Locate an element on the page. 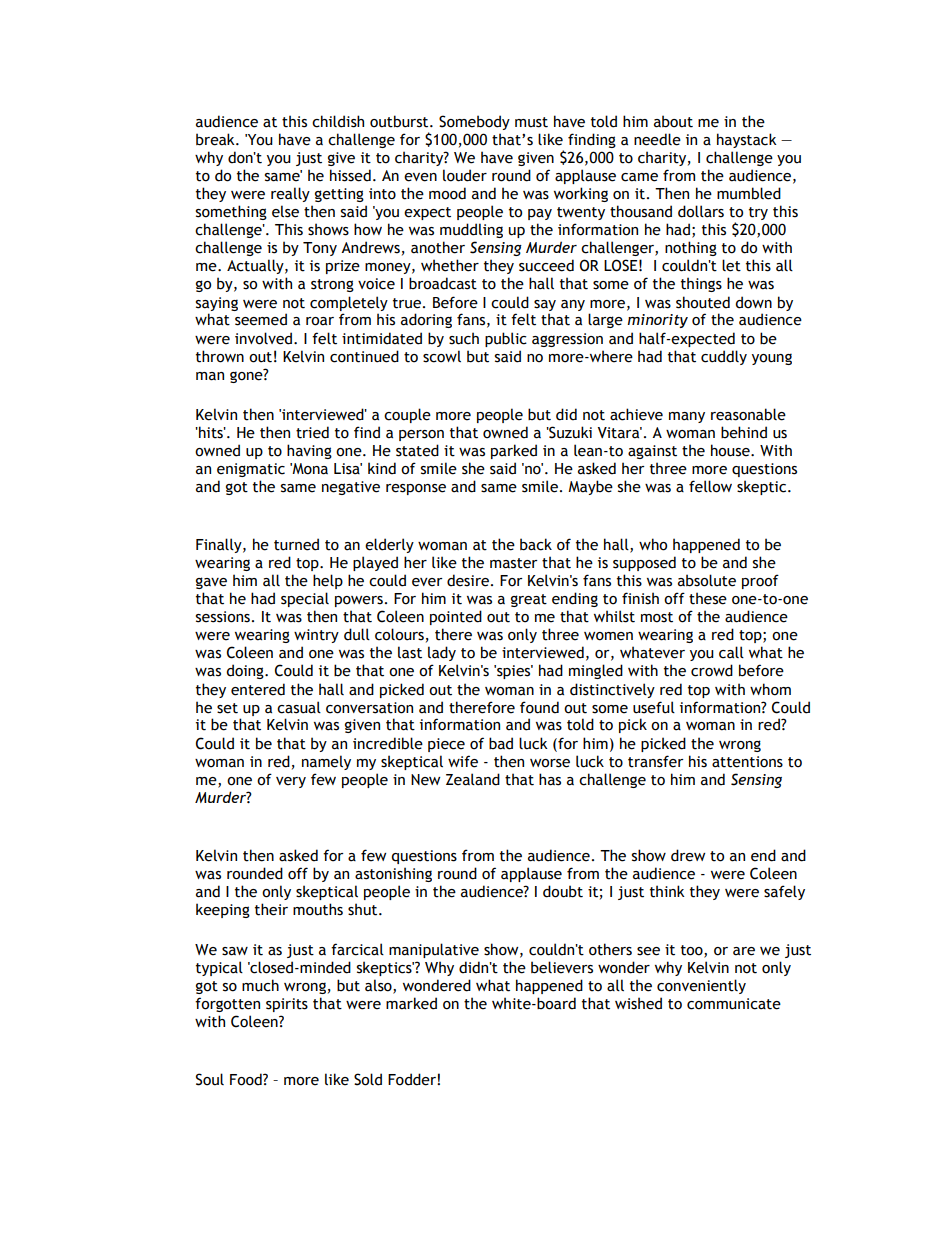  really is located at coordinates (290, 194).
